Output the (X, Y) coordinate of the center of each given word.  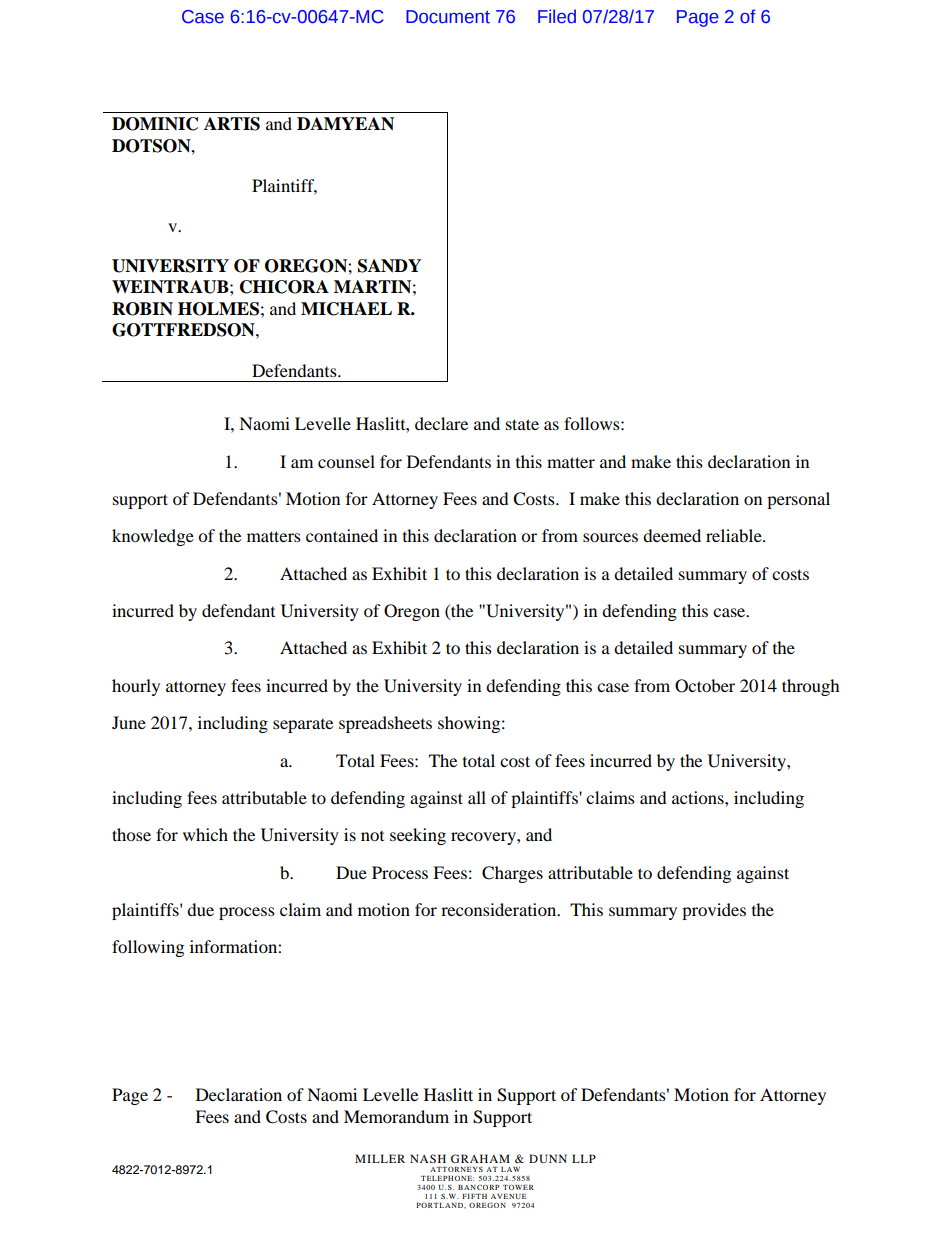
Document (448, 17)
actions (699, 797)
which (205, 834)
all (477, 797)
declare (441, 423)
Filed (557, 16)
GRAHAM (480, 1158)
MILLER (380, 1158)
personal (798, 500)
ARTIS (232, 124)
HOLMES (218, 309)
